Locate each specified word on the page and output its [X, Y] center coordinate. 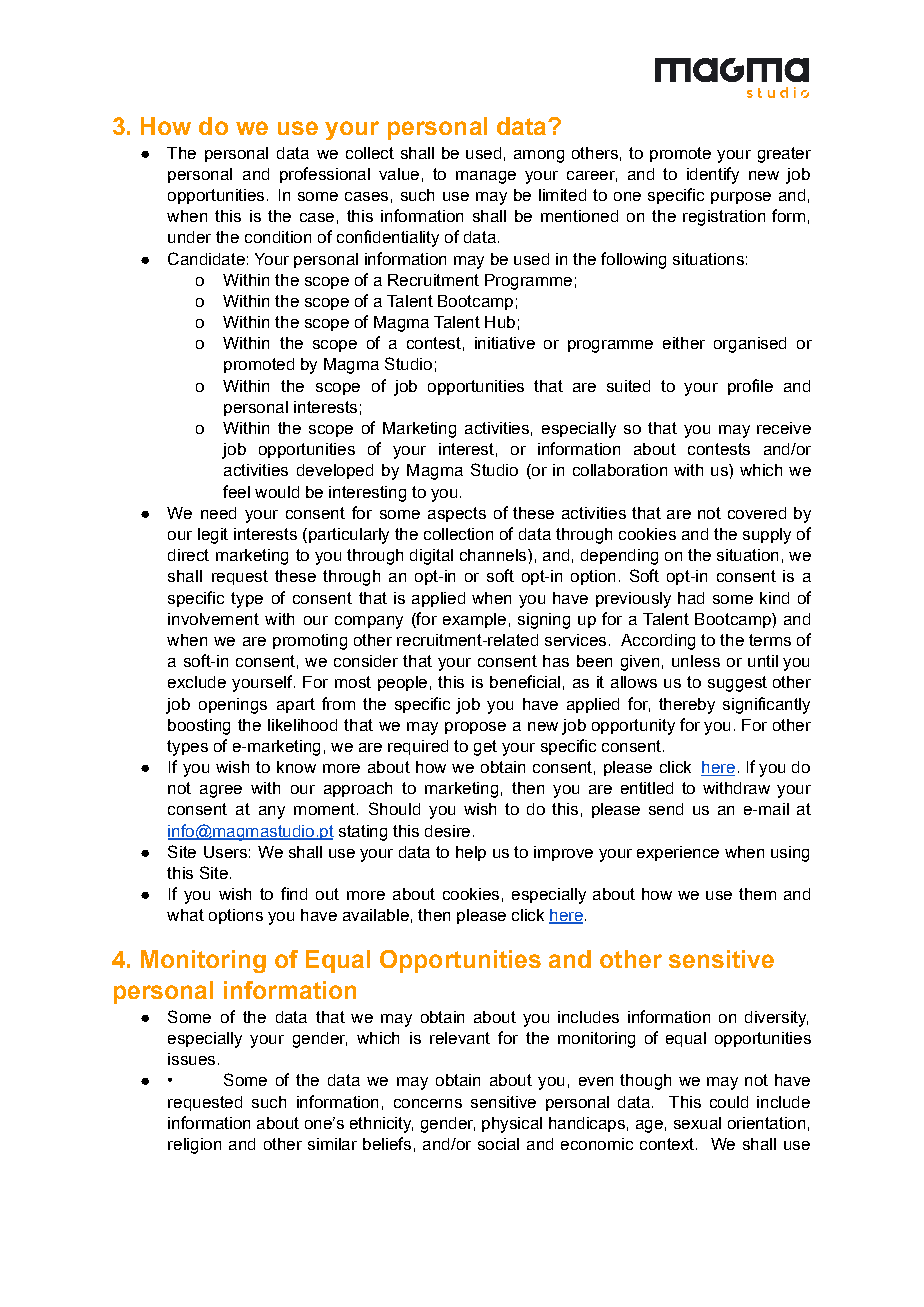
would [277, 492]
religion [194, 1146]
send [666, 809]
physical [512, 1125]
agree [221, 791]
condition [278, 237]
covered [757, 513]
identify [713, 175]
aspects [457, 514]
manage [486, 177]
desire [447, 831]
